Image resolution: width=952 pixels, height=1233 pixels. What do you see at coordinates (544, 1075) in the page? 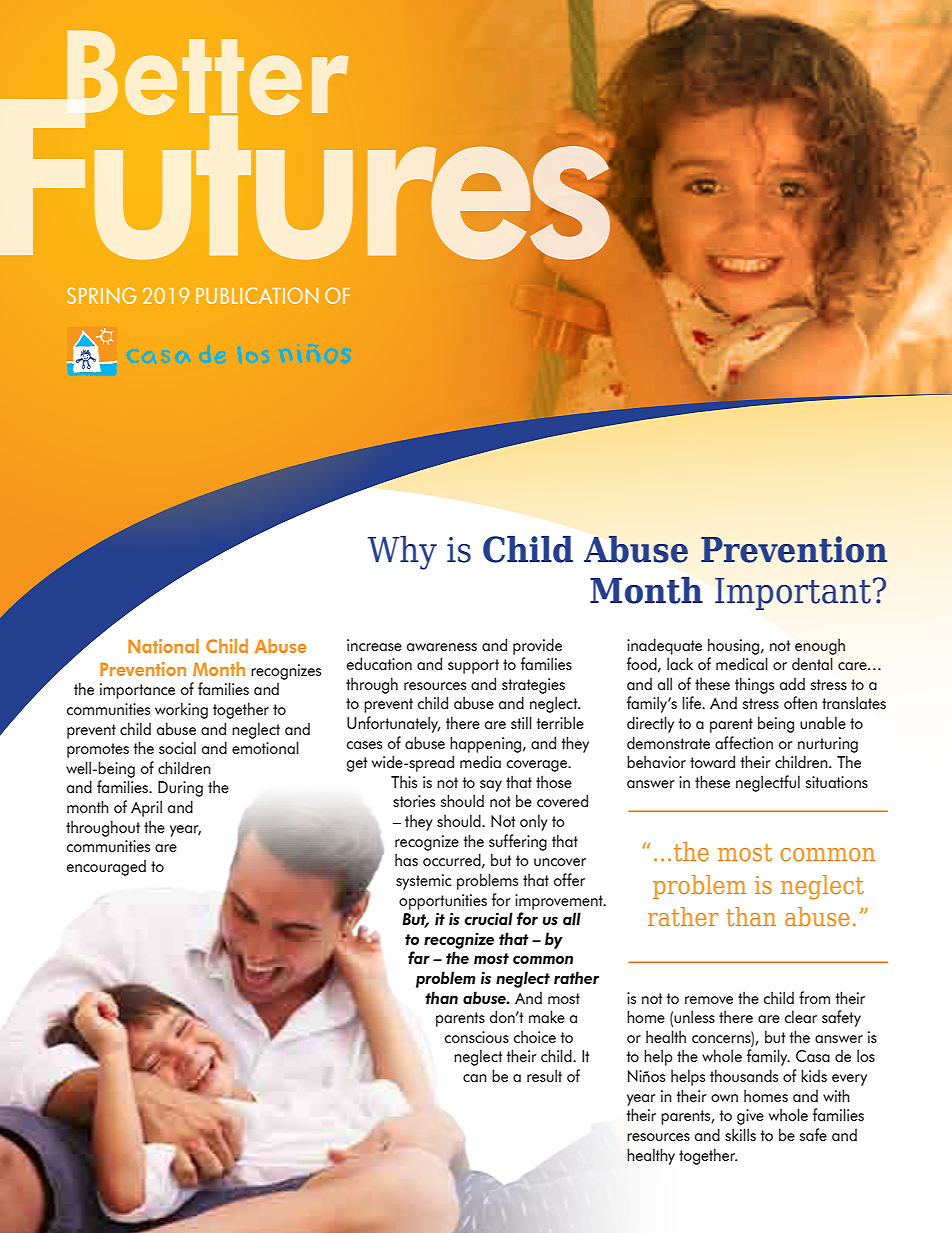
I see `result` at bounding box center [544, 1075].
